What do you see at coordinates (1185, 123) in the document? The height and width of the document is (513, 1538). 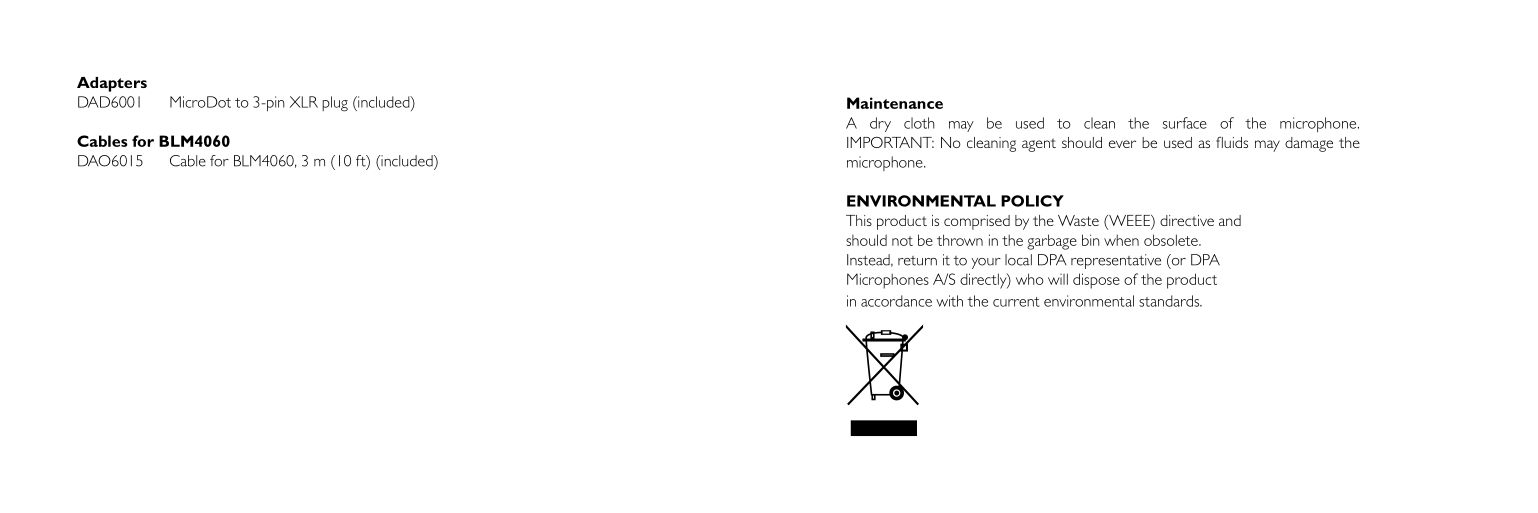 I see `surface` at bounding box center [1185, 123].
